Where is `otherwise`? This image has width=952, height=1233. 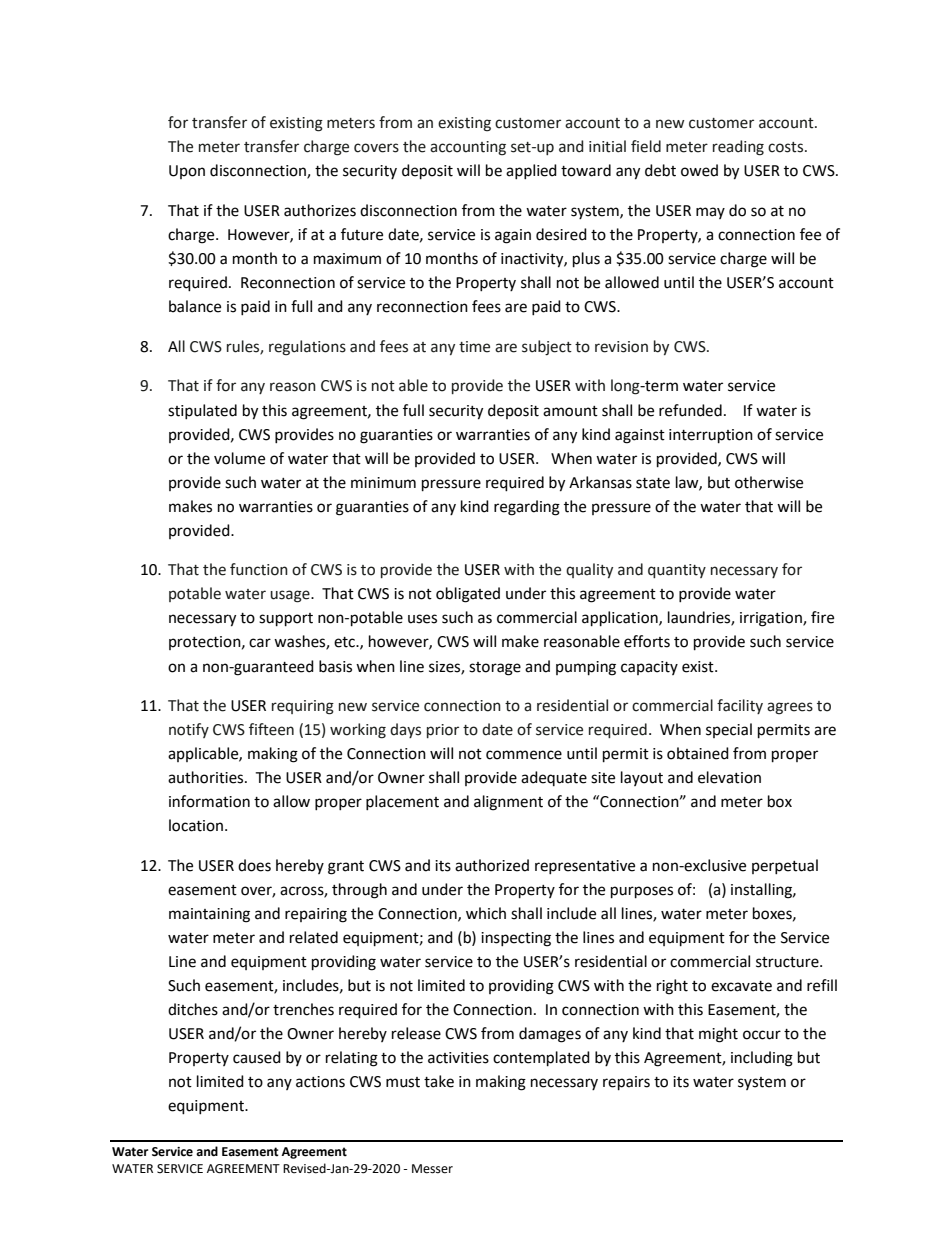 otherwise is located at coordinates (769, 482).
